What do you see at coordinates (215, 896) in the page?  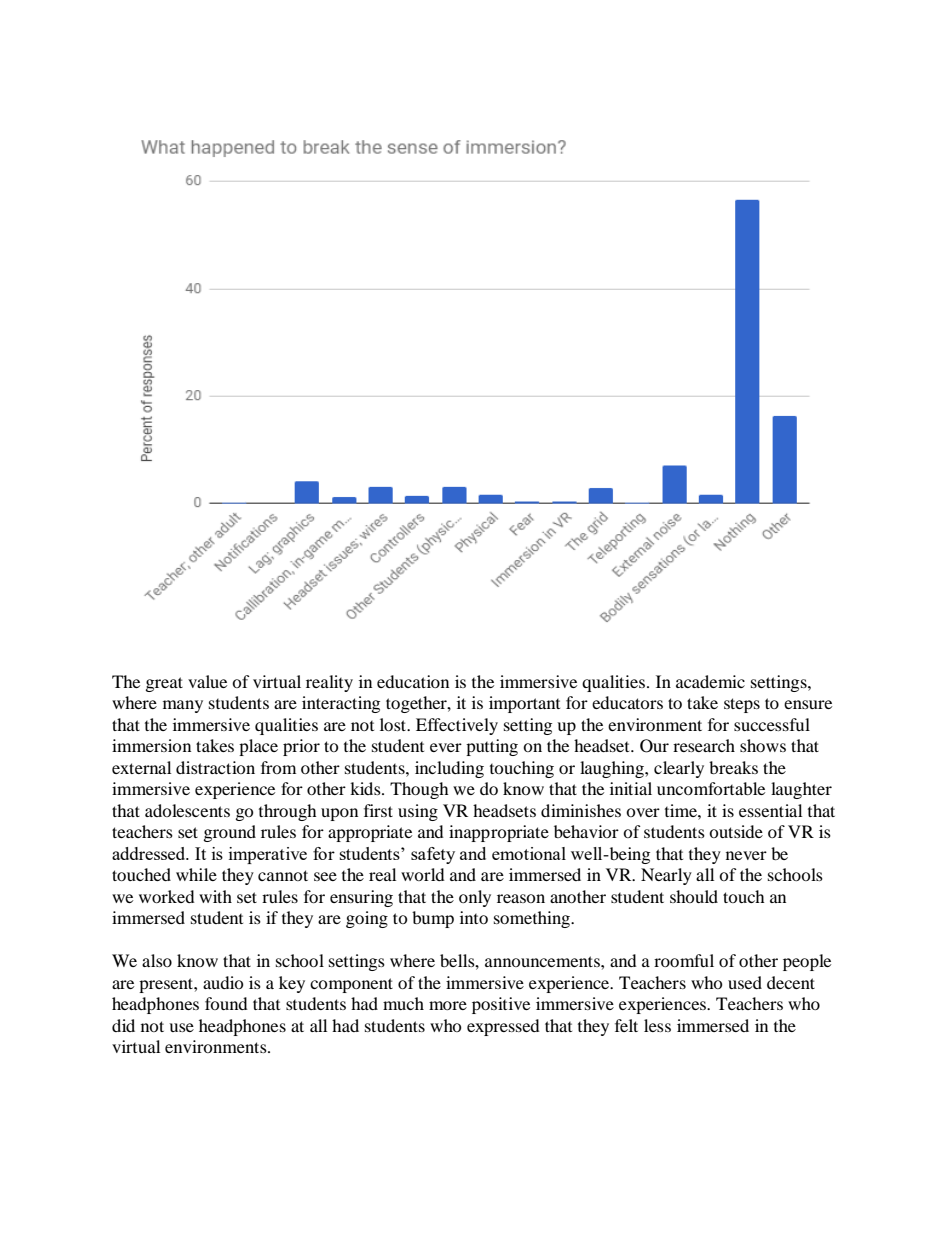 I see `with` at bounding box center [215, 896].
